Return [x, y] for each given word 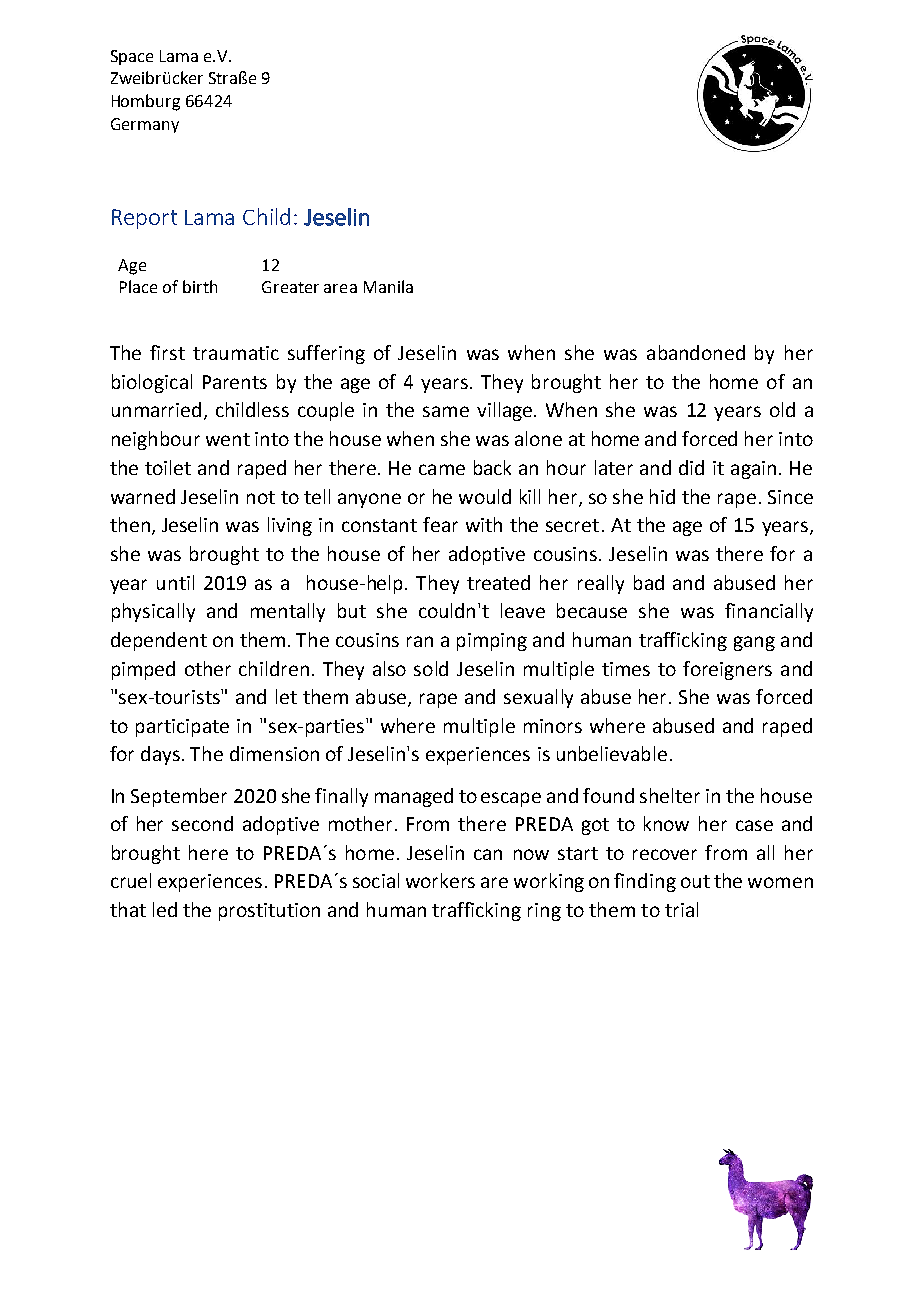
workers [440, 880]
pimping [492, 642]
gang [754, 643]
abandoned [696, 352]
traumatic [236, 353]
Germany [145, 125]
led [165, 909]
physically [153, 612]
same [446, 411]
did [691, 467]
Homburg [146, 102]
